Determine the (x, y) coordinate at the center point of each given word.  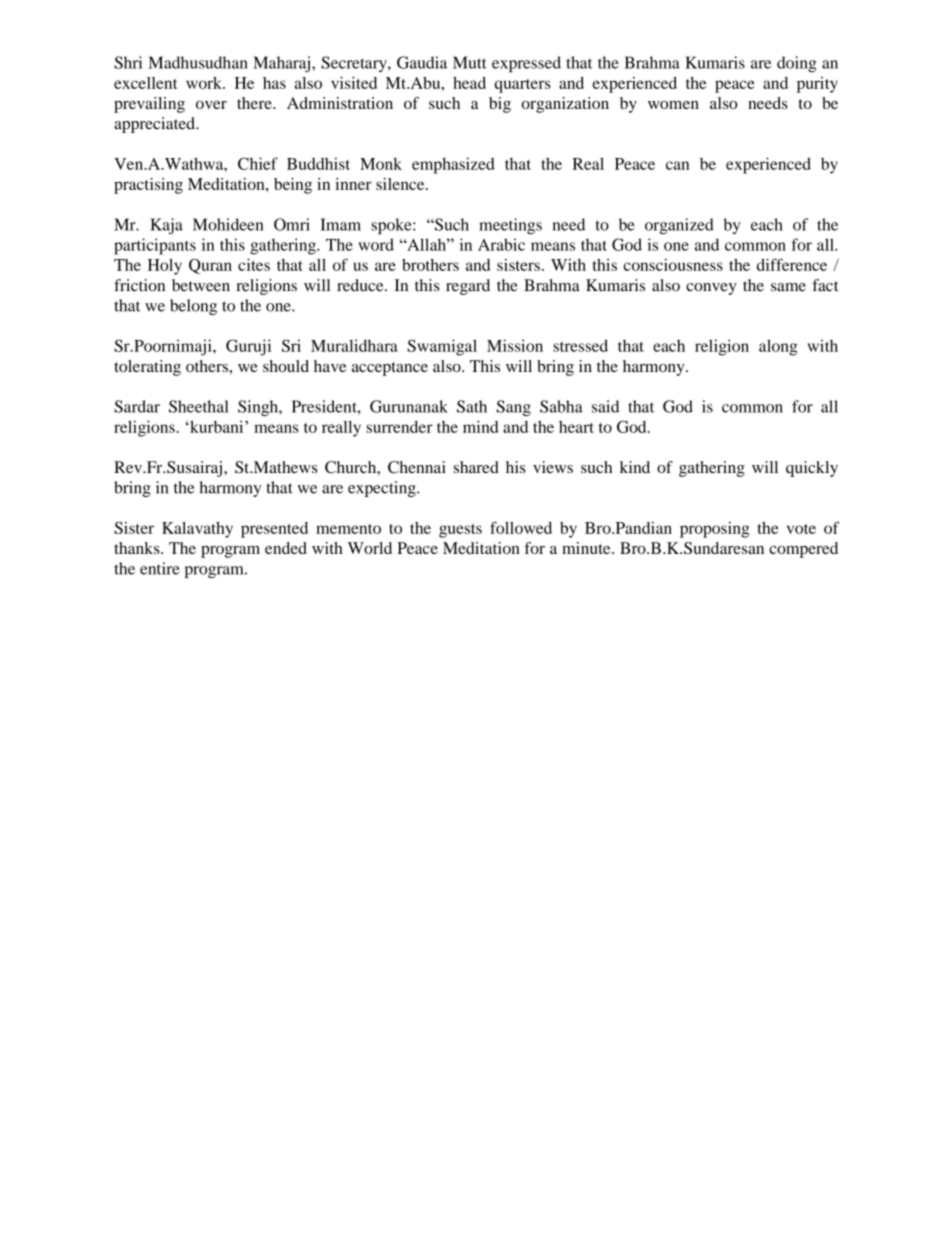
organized (679, 226)
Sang (513, 408)
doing (797, 64)
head (469, 83)
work (205, 83)
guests (460, 531)
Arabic (501, 244)
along (778, 347)
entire (160, 568)
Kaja (166, 226)
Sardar (137, 406)
